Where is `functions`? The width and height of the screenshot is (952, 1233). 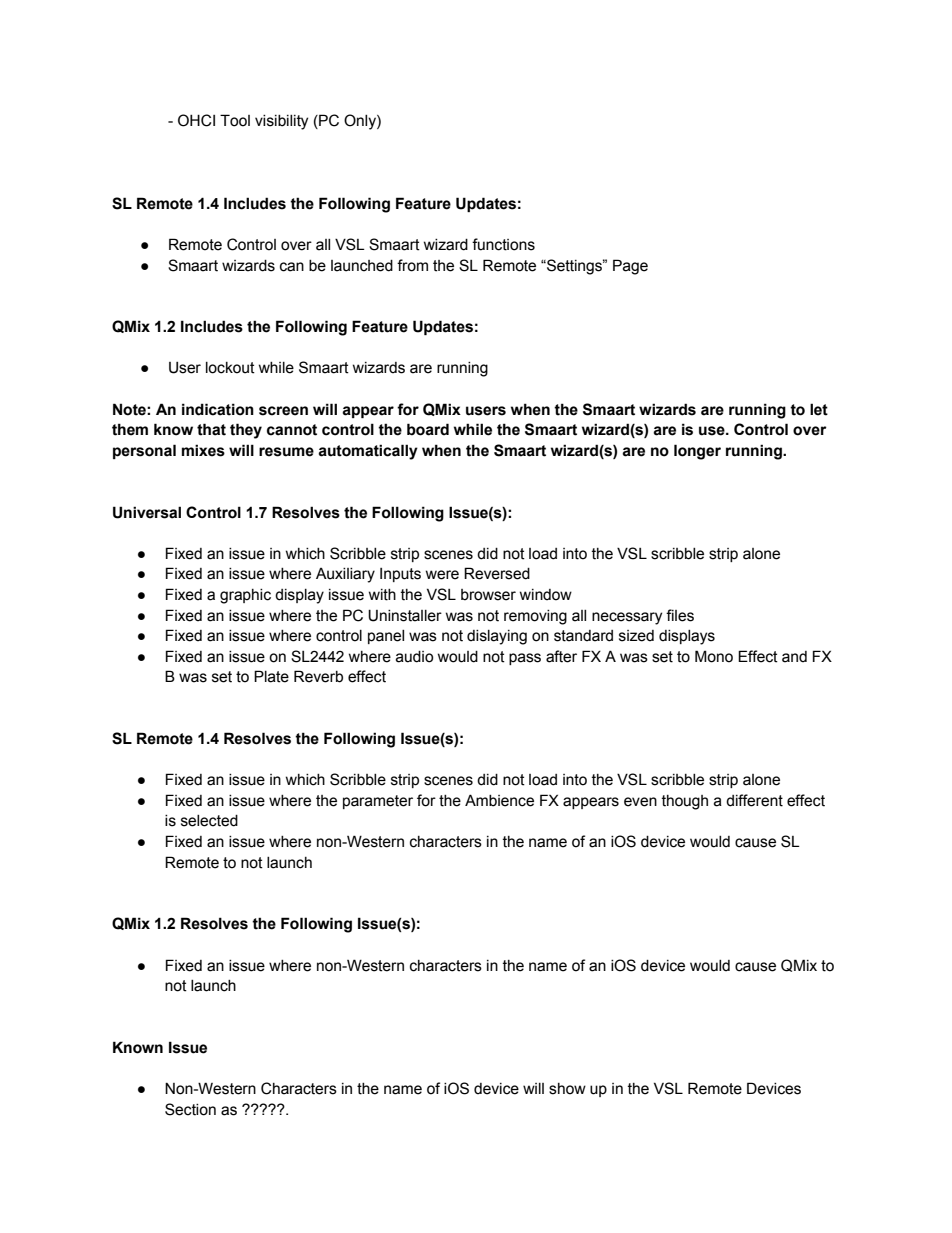
functions is located at coordinates (503, 244).
